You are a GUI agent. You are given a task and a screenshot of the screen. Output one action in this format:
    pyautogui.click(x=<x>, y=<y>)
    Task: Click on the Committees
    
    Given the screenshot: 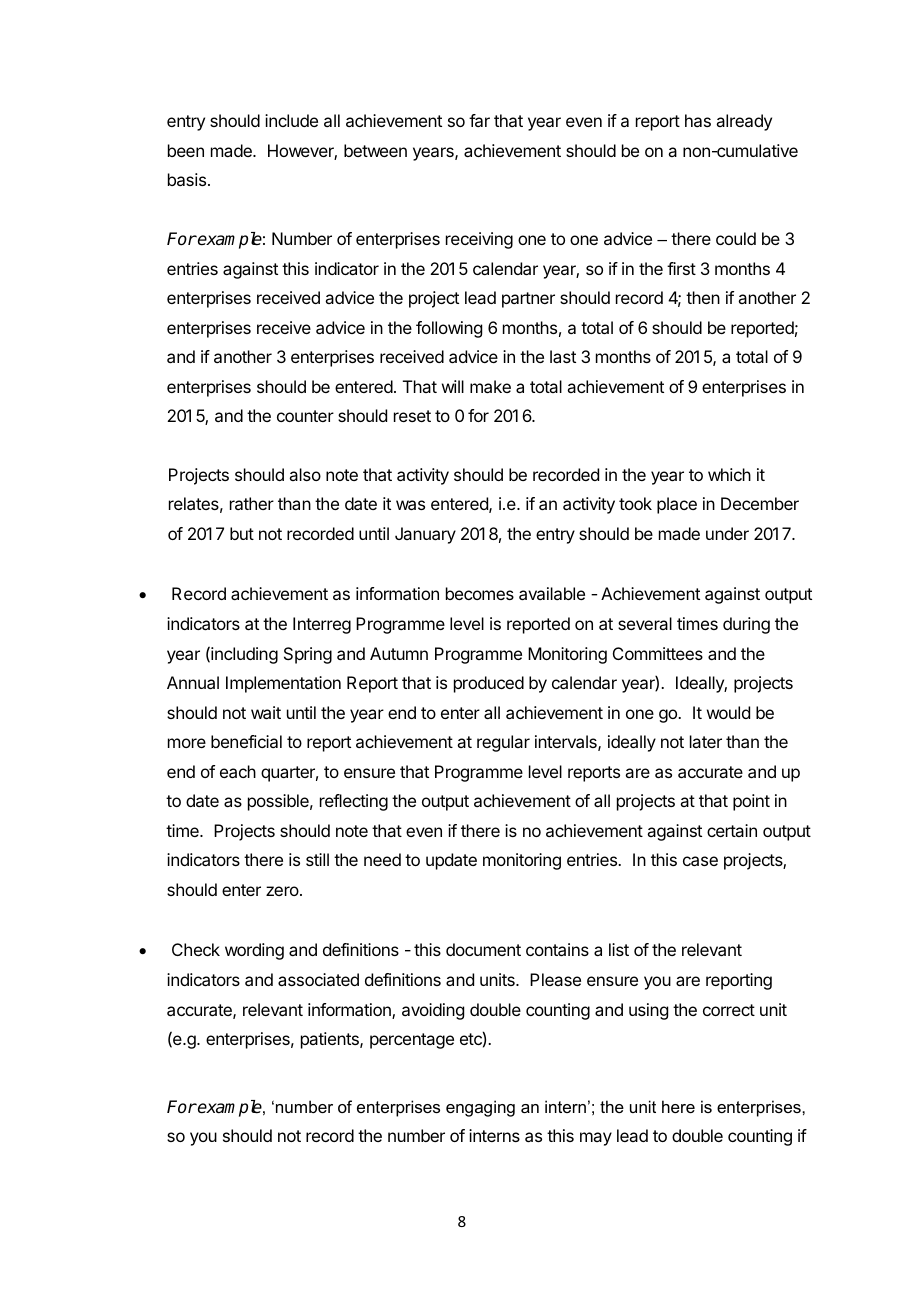 What is the action you would take?
    pyautogui.click(x=658, y=653)
